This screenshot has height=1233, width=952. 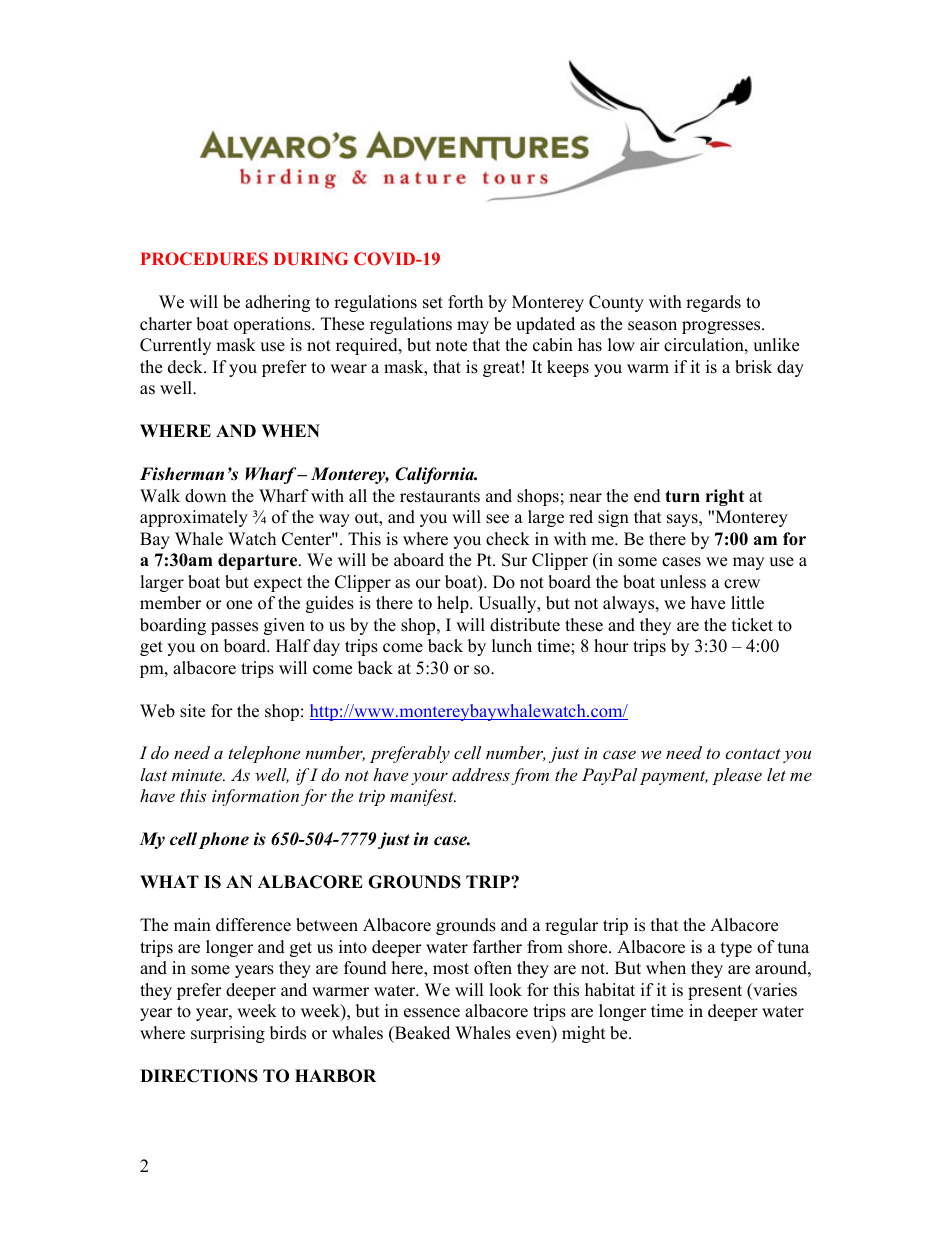 I want to click on Beaked, so click(x=421, y=1034).
